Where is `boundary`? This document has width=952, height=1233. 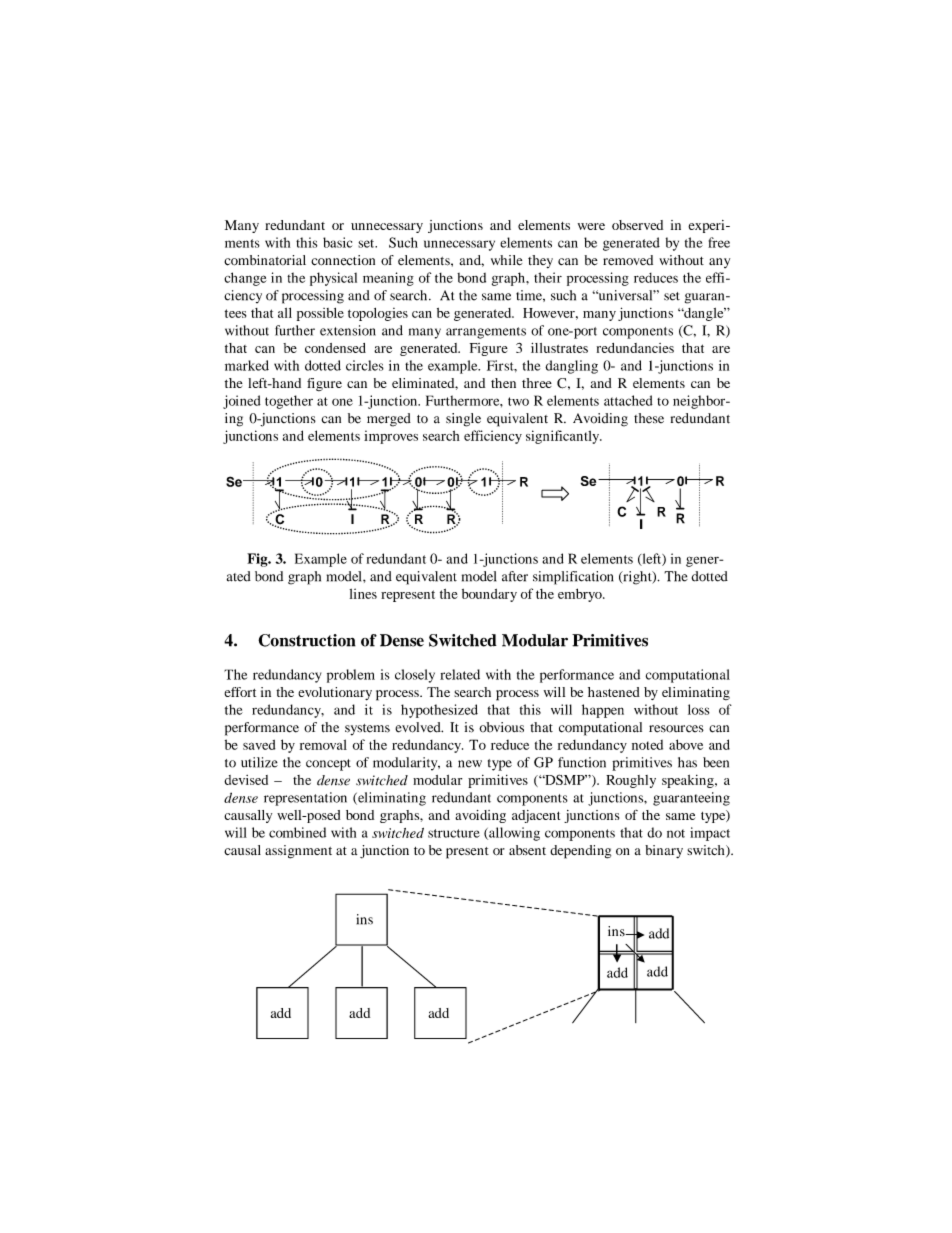 boundary is located at coordinates (489, 595).
